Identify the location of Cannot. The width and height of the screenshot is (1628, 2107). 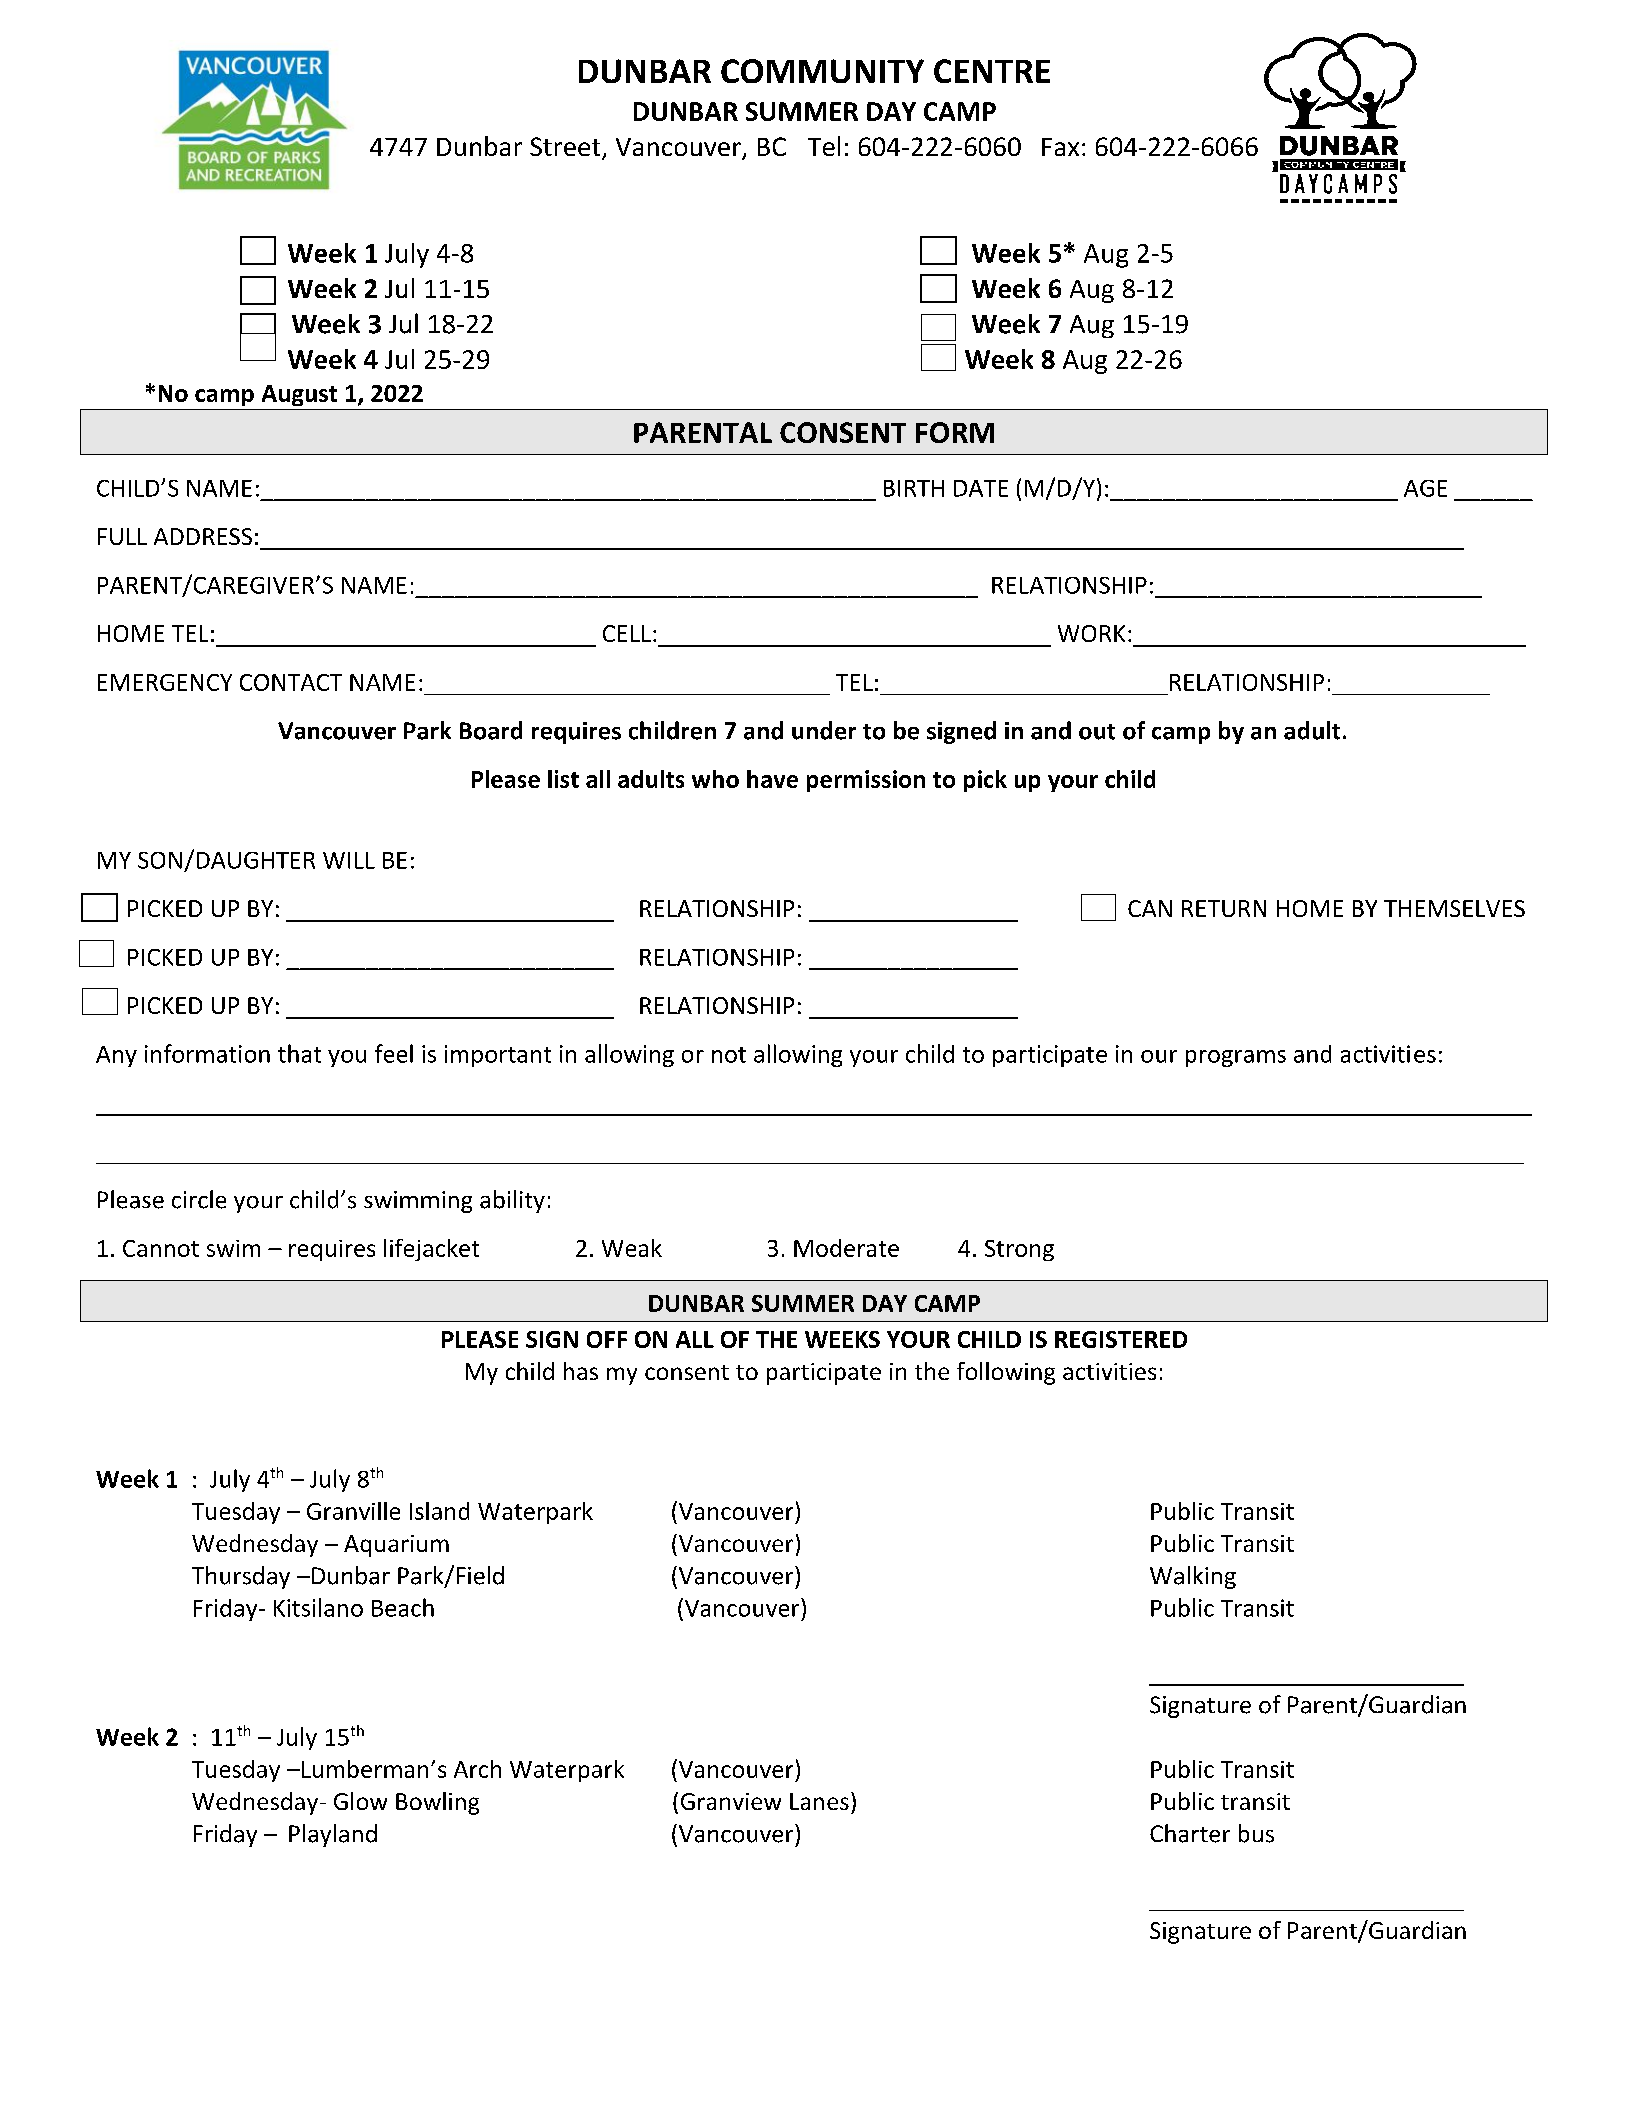
(161, 1248).
